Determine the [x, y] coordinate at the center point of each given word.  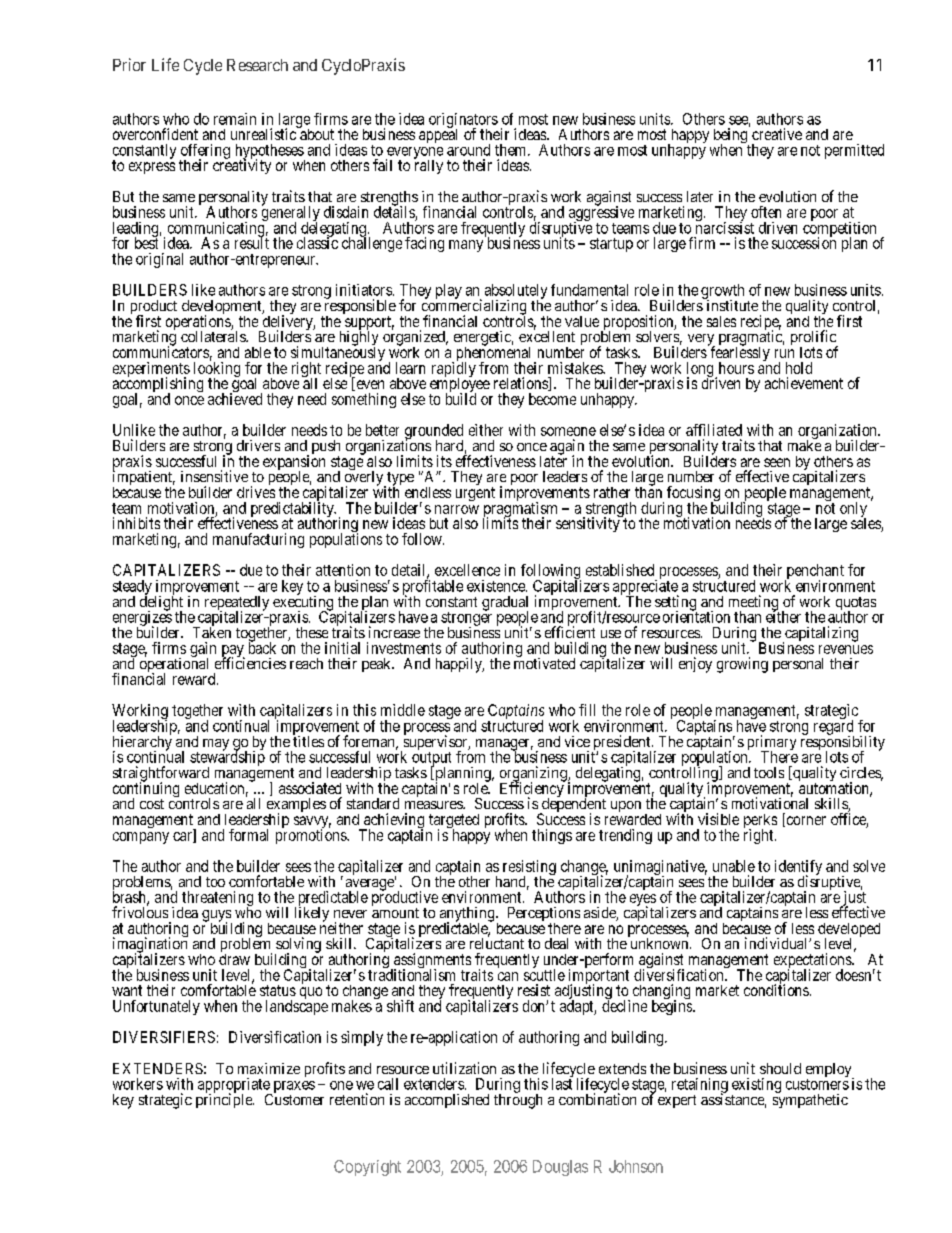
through [518, 1100]
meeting [754, 604]
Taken [212, 631]
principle [225, 1100]
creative [777, 134]
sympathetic [810, 1100]
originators [463, 121]
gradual [505, 604]
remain [235, 119]
